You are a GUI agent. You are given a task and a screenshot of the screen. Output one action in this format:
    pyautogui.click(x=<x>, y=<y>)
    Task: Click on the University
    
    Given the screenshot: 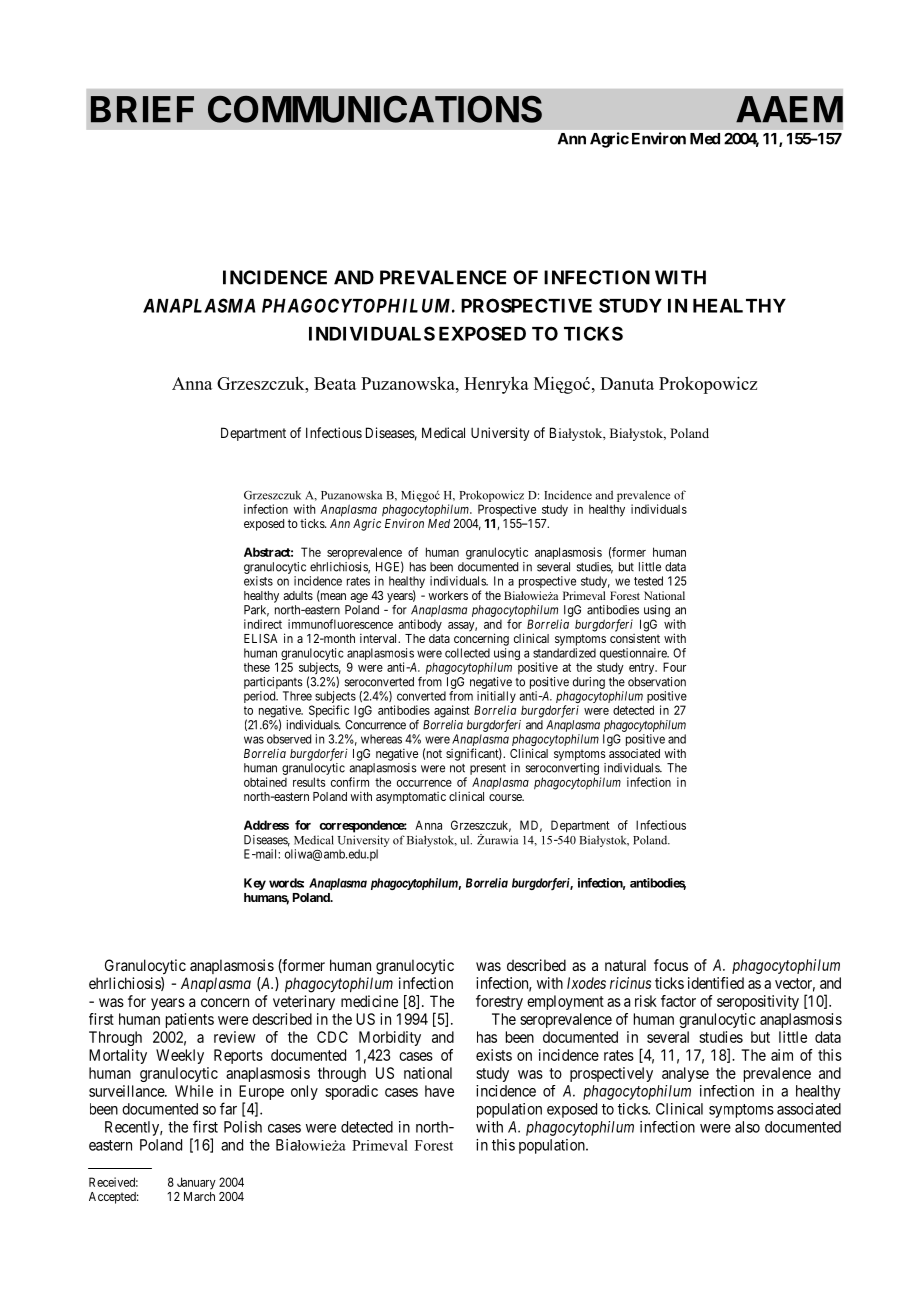 What is the action you would take?
    pyautogui.click(x=500, y=434)
